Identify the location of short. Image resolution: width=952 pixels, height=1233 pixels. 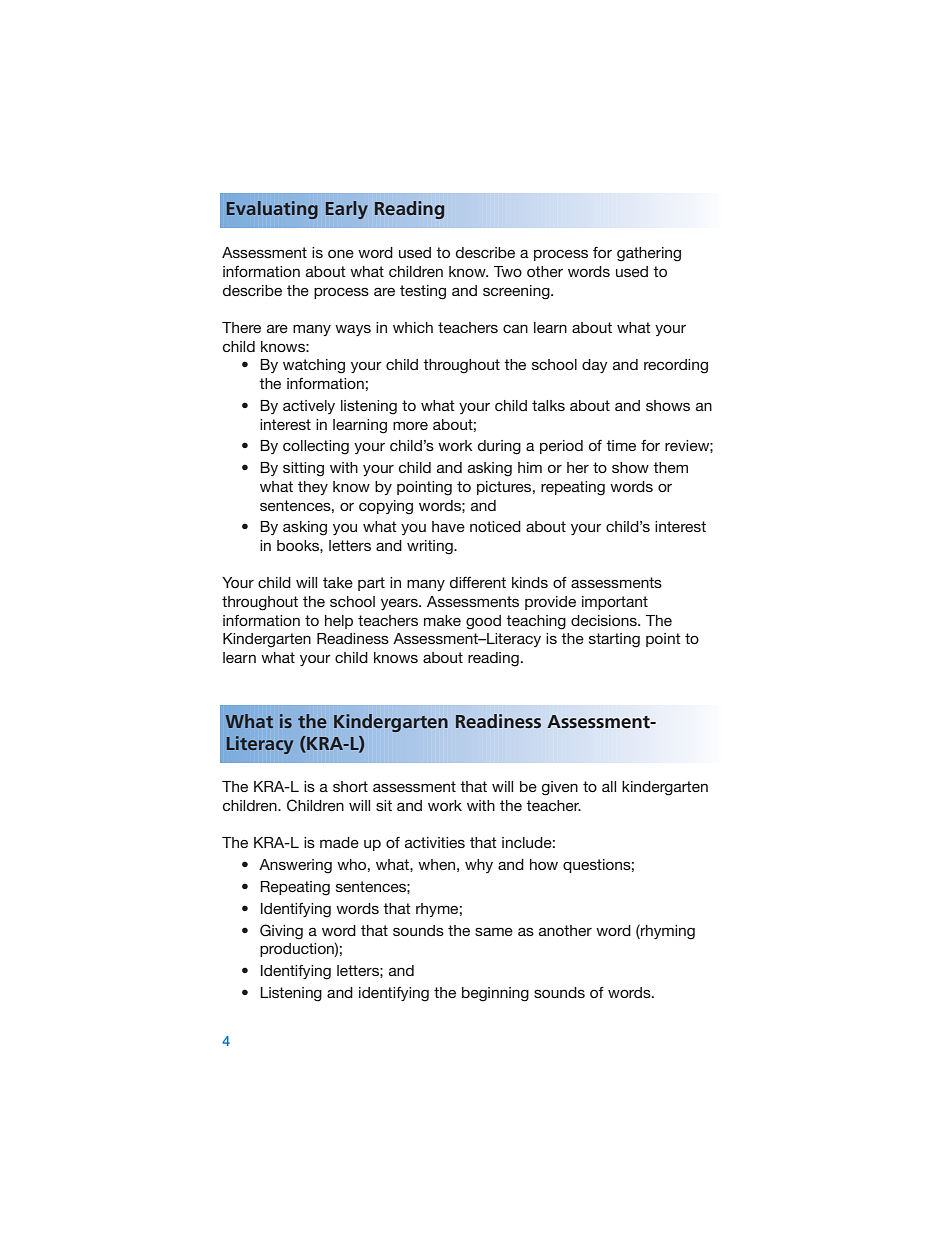
(350, 786).
